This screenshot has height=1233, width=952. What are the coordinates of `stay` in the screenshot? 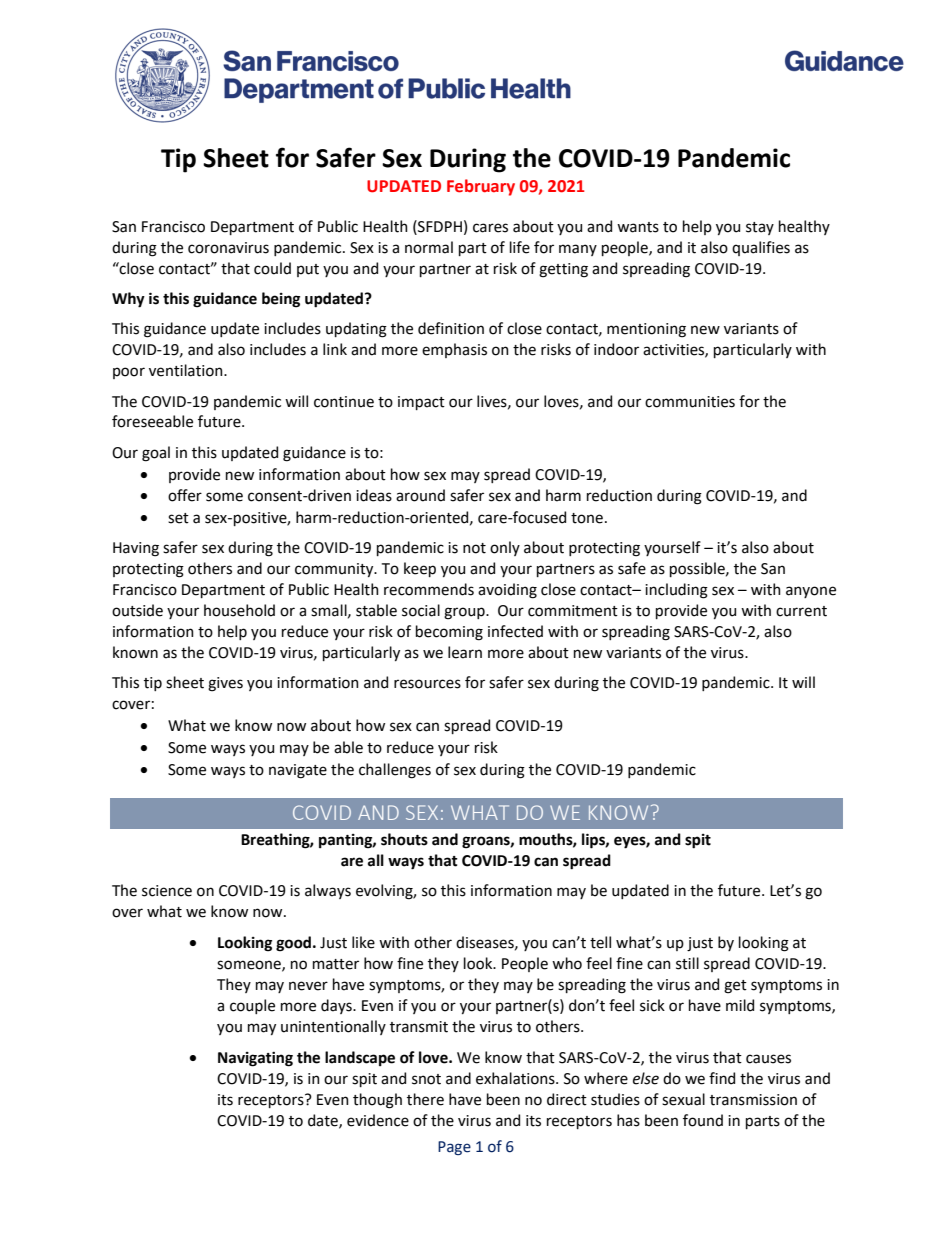 It's located at (760, 228).
